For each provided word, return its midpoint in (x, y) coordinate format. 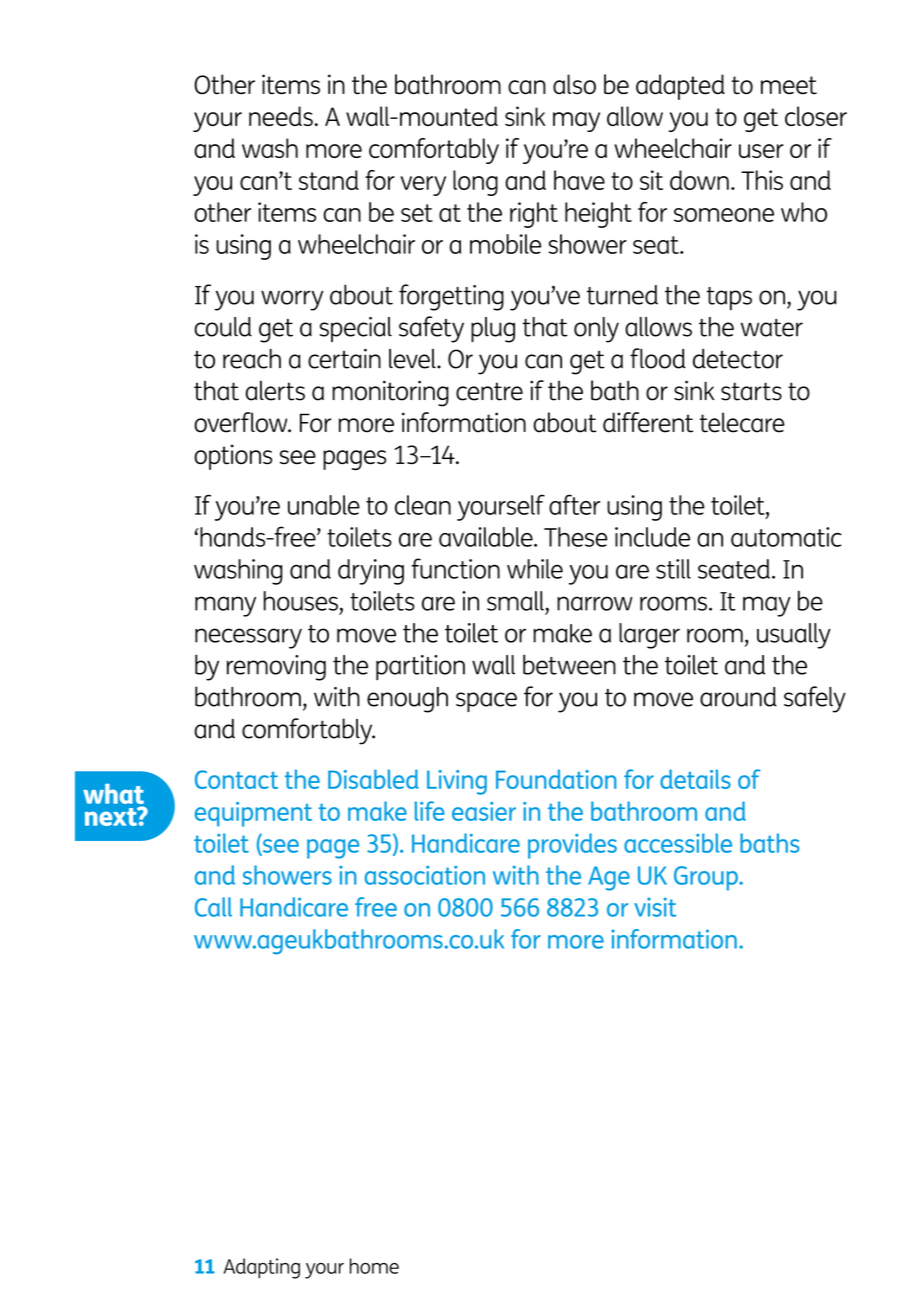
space (486, 702)
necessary (248, 638)
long (475, 183)
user (761, 151)
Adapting (262, 1268)
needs (281, 116)
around (738, 697)
